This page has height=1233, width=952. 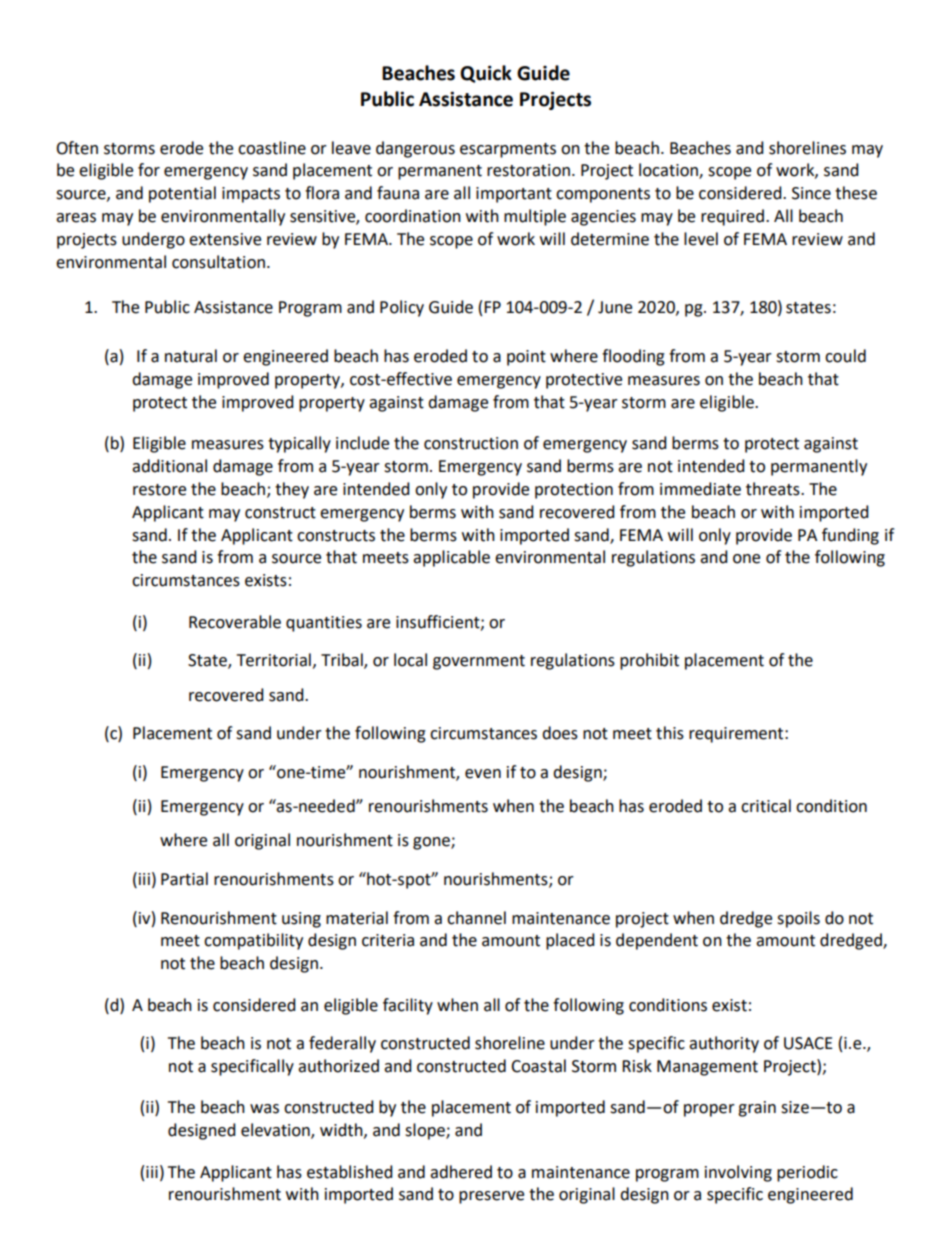 I want to click on for, so click(x=149, y=170).
